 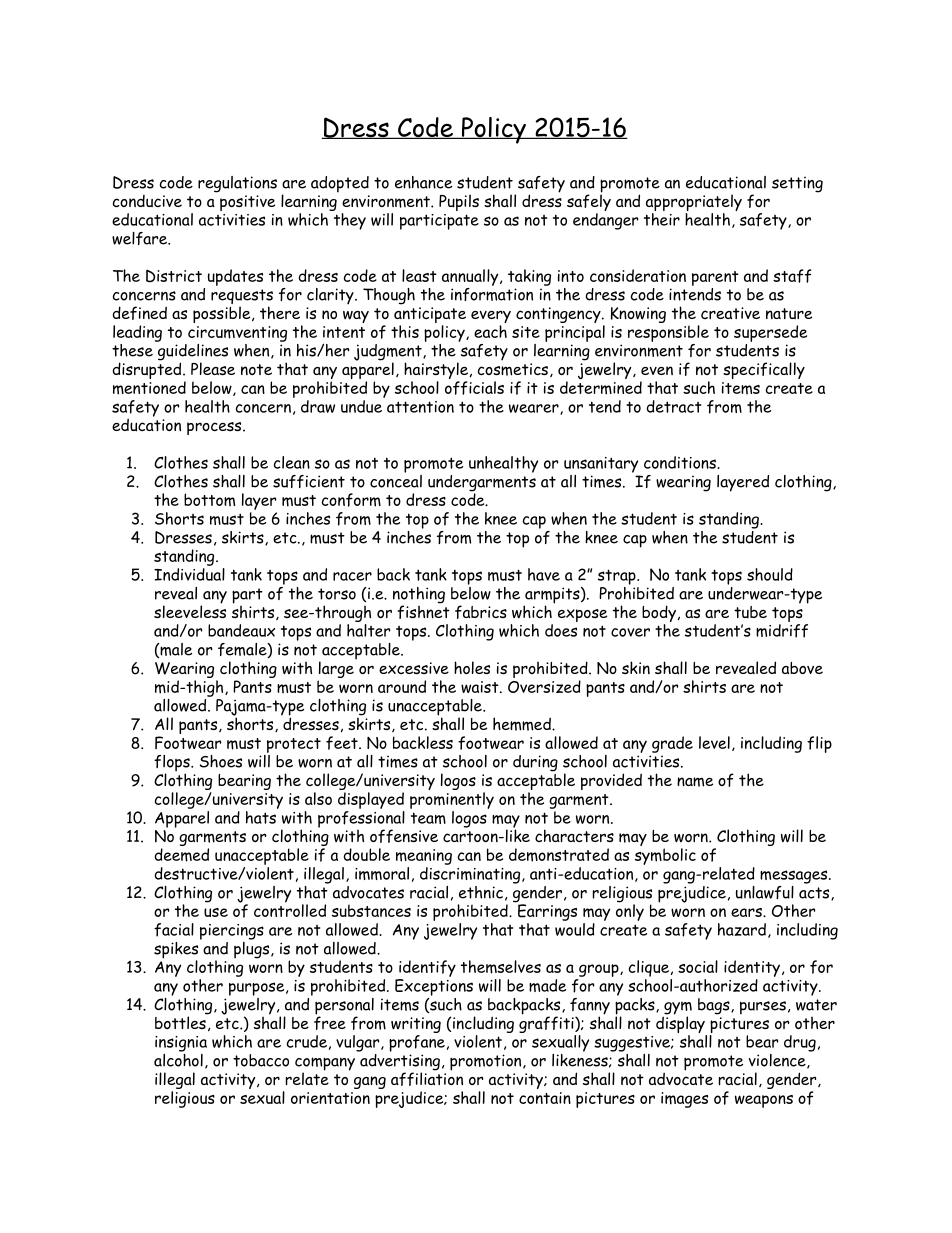 I want to click on positive, so click(x=247, y=203).
